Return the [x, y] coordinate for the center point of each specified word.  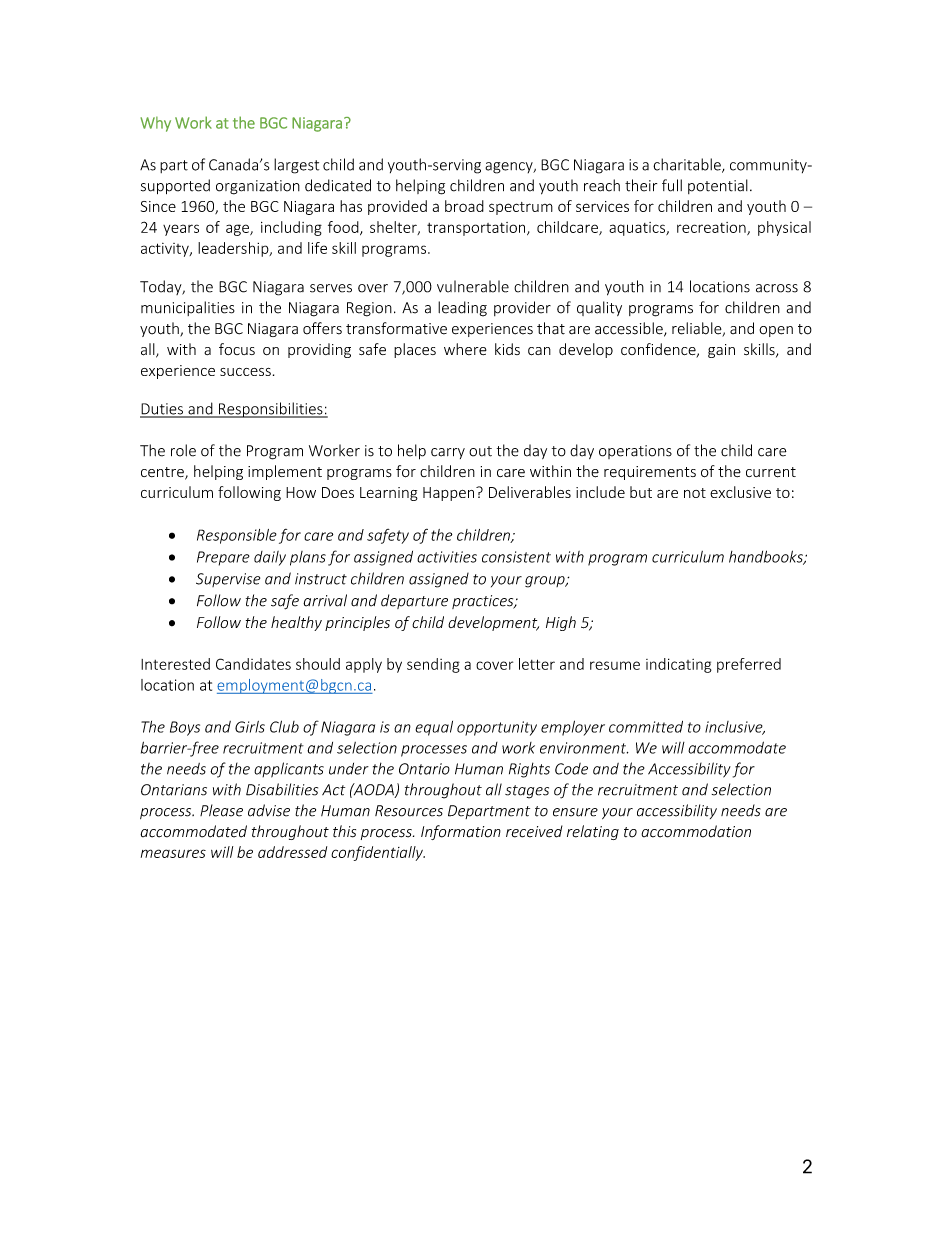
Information [461, 832]
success [245, 372]
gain [721, 351]
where [465, 349]
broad [464, 206]
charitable [688, 165]
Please [221, 810]
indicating [679, 665]
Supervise [228, 580]
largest [296, 166]
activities [447, 557]
